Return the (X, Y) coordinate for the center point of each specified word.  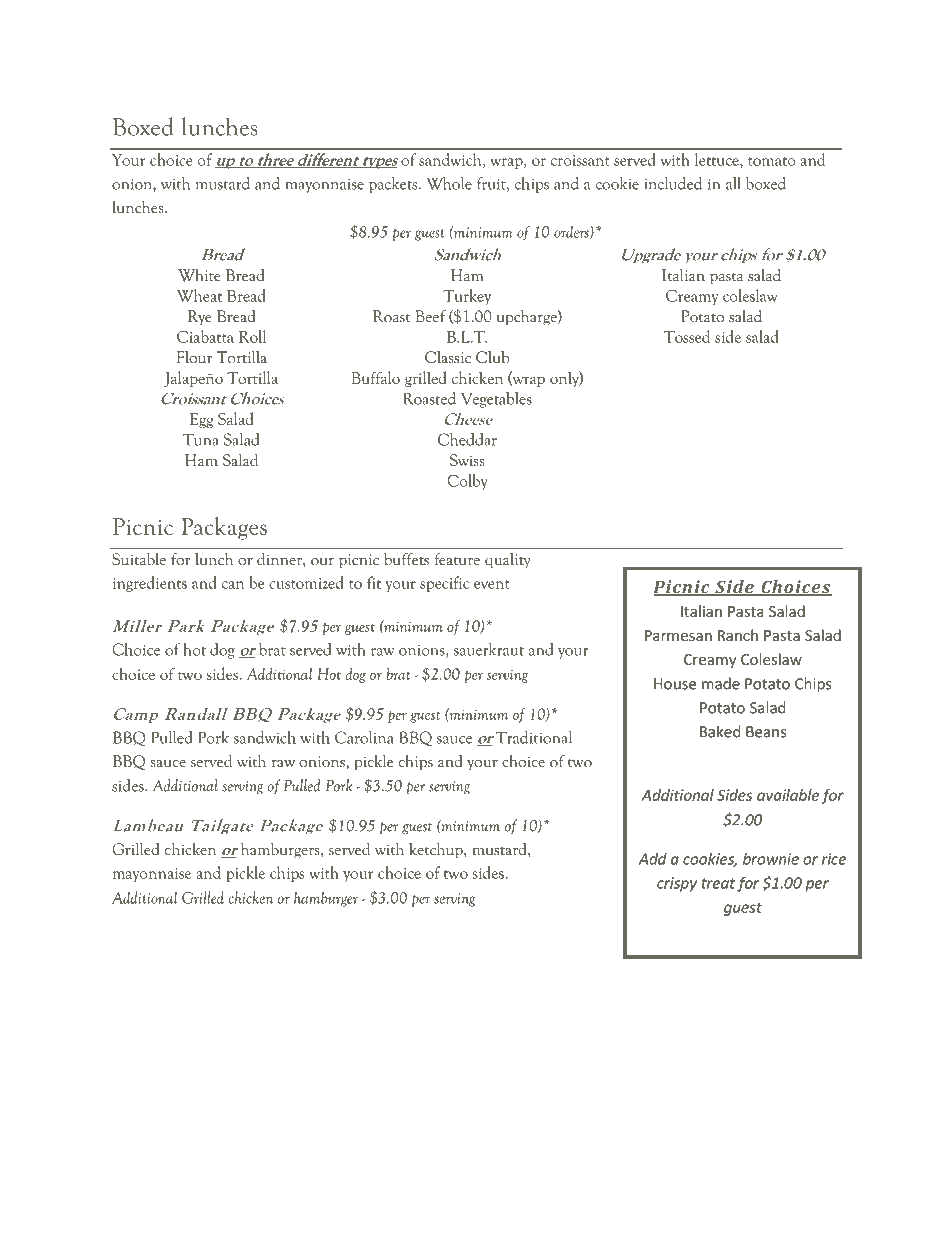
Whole (449, 183)
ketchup (437, 851)
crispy (677, 884)
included (673, 183)
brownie (771, 859)
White (199, 275)
